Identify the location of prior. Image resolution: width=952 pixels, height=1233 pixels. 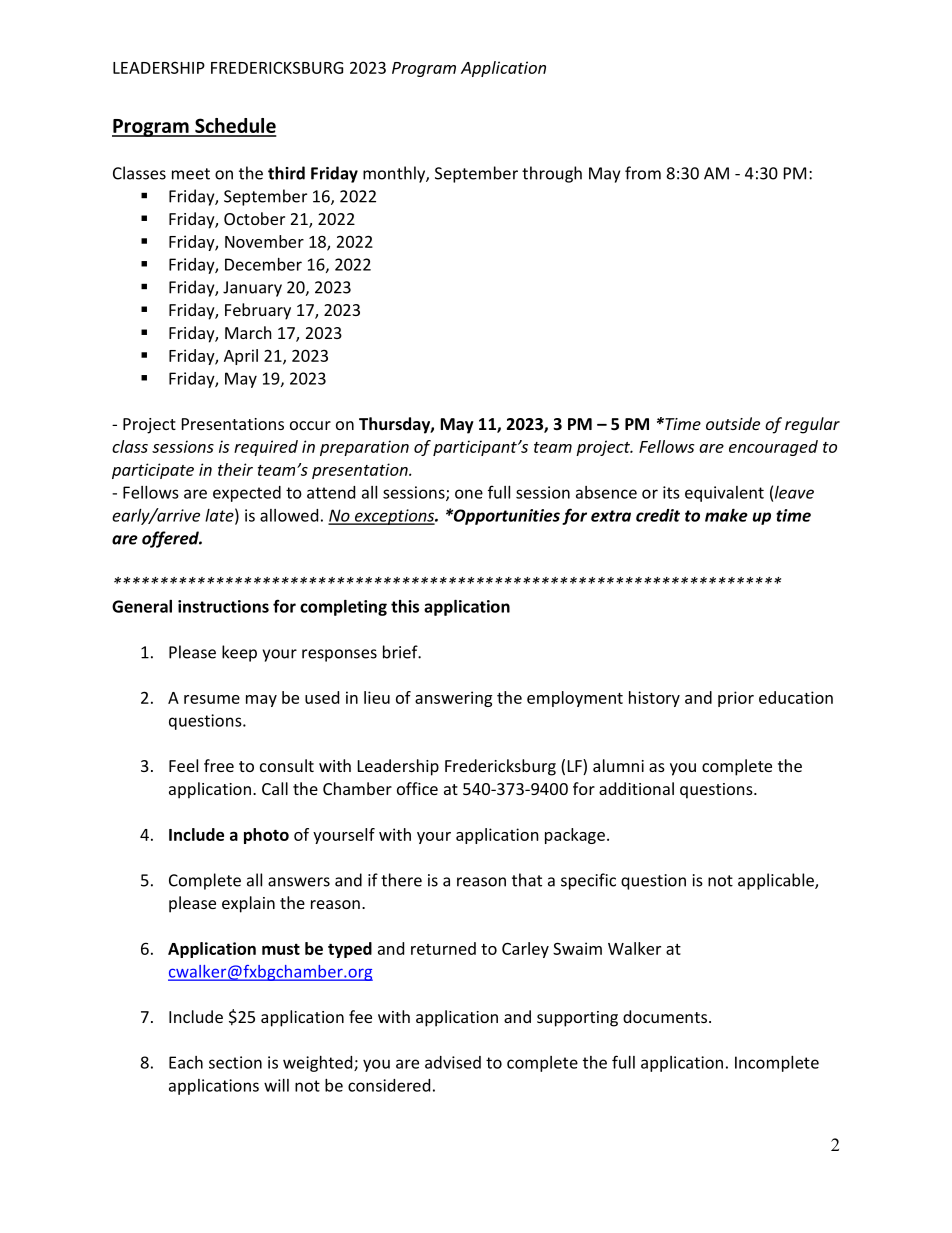
(736, 699).
